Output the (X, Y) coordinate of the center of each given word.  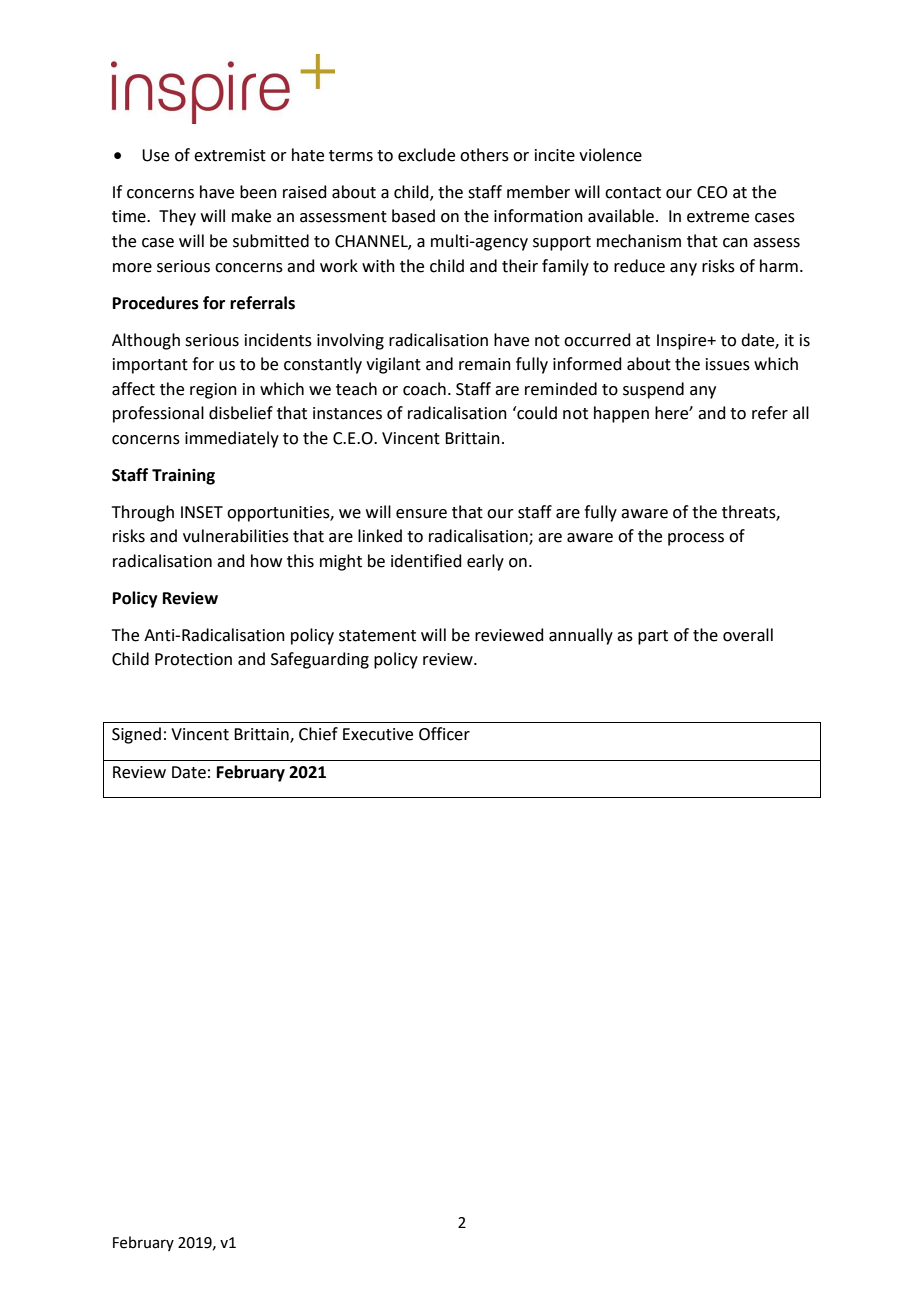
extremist (230, 155)
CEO (712, 192)
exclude (426, 155)
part (653, 637)
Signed (136, 735)
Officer (444, 734)
